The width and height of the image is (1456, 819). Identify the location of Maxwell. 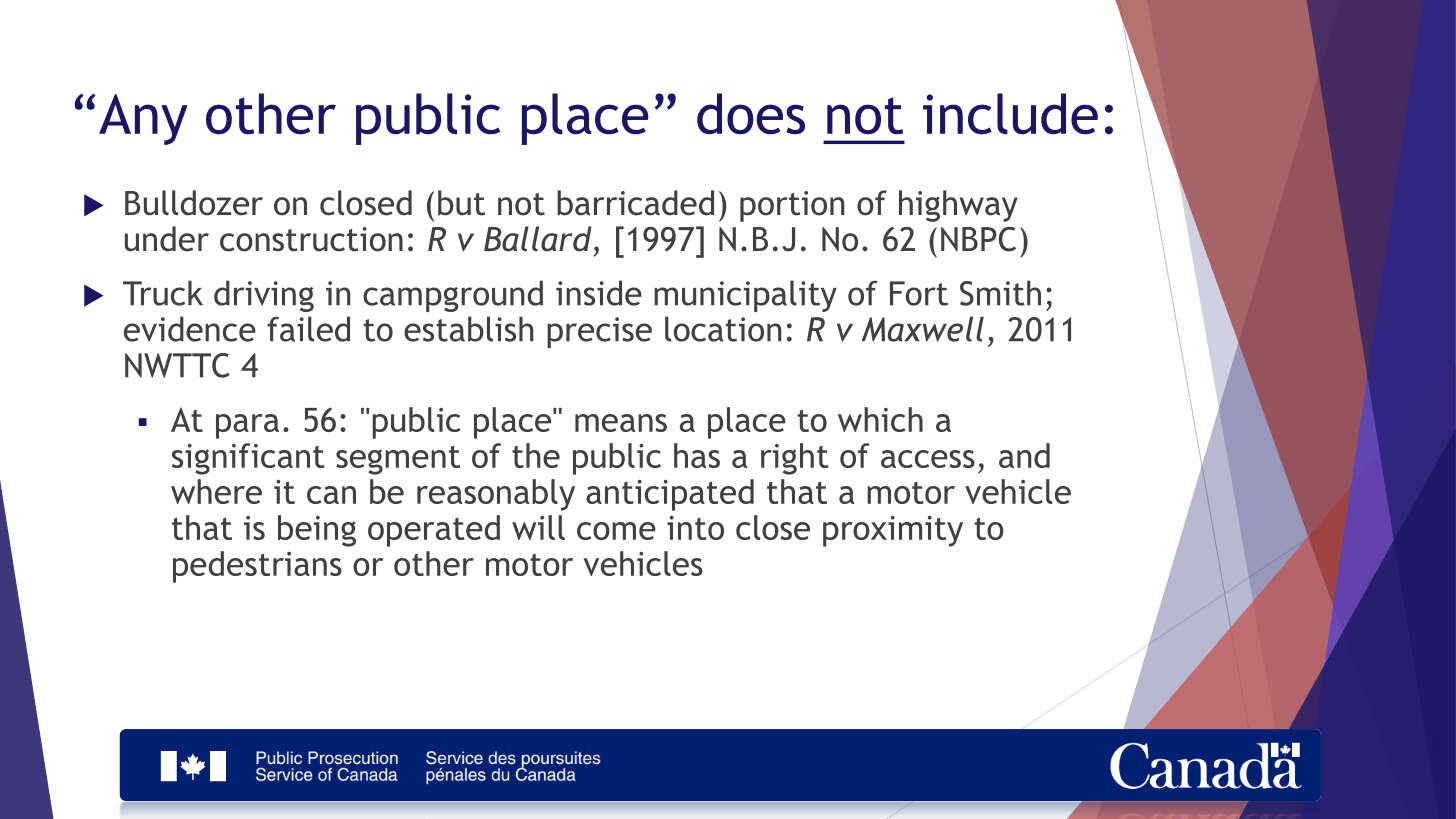
(923, 329).
